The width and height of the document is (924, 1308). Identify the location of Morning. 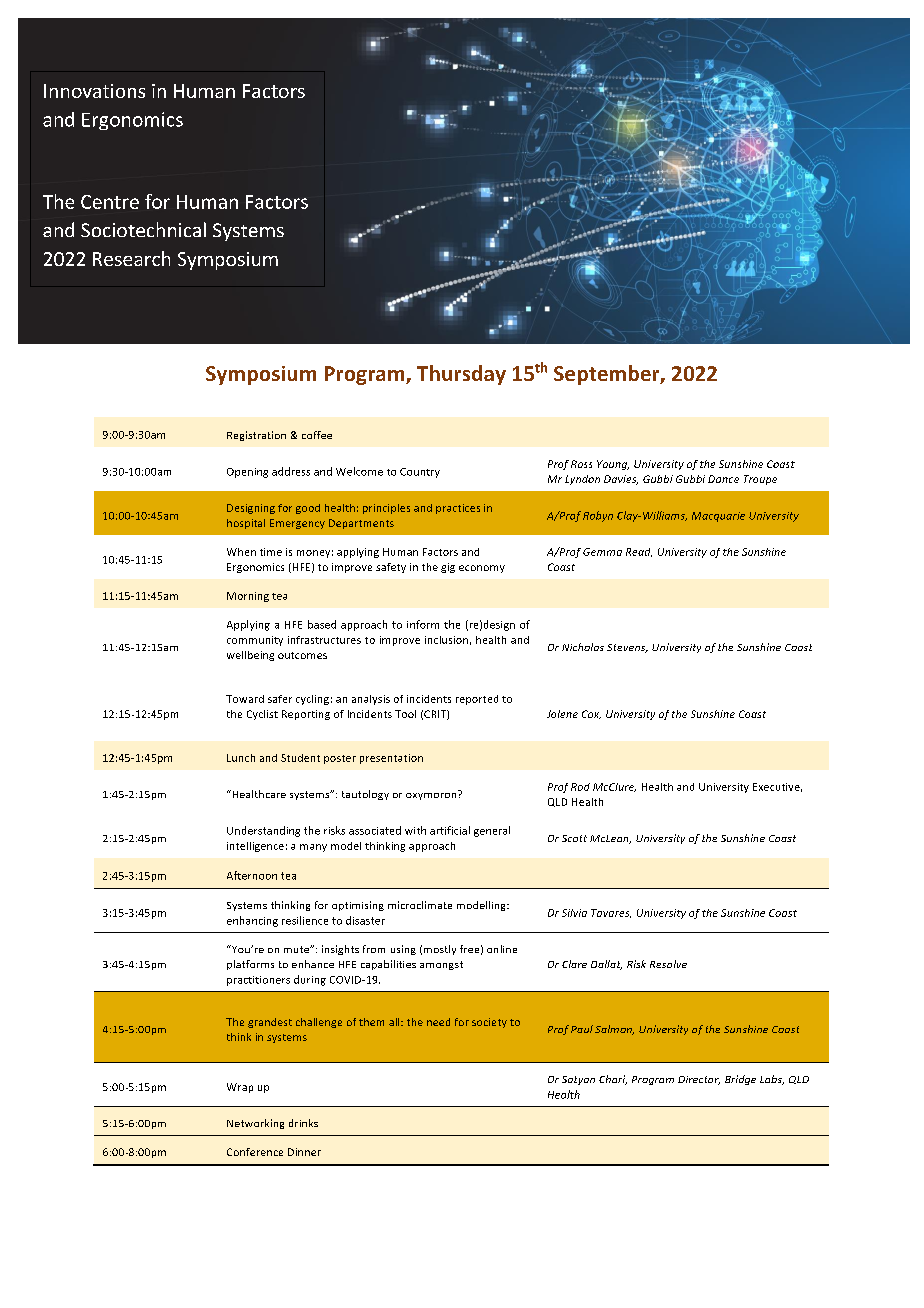
(248, 597).
